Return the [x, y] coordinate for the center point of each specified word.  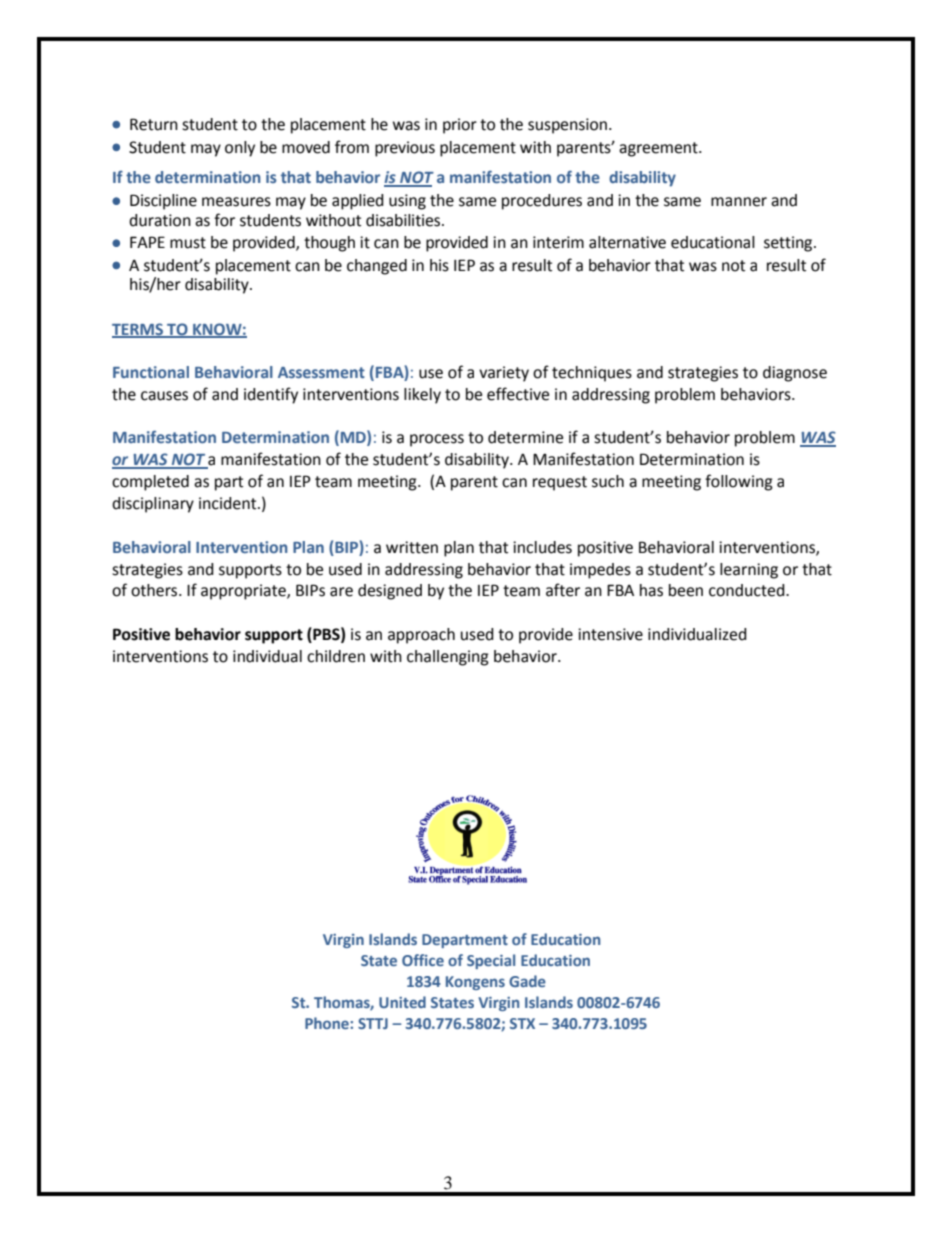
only [240, 149]
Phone [328, 1023]
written [412, 547]
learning [749, 571]
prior [460, 126]
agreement [659, 149]
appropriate [244, 592]
